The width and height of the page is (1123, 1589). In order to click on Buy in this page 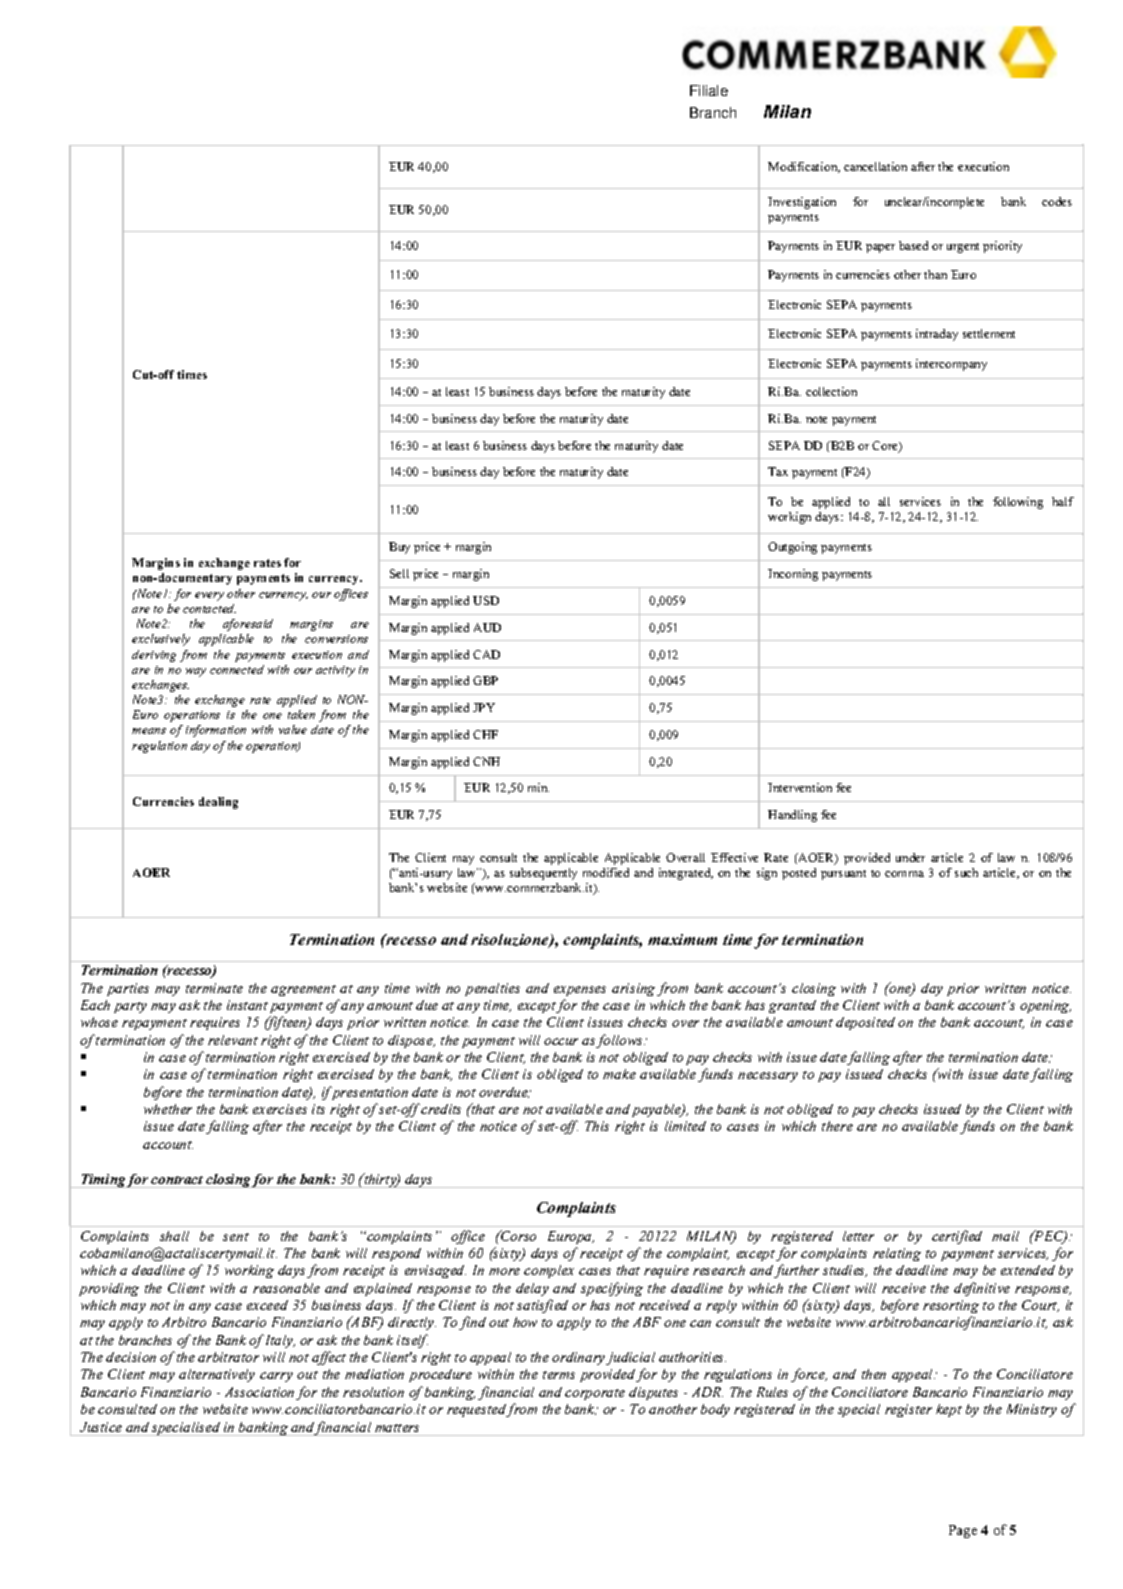, I will do `click(399, 548)`.
